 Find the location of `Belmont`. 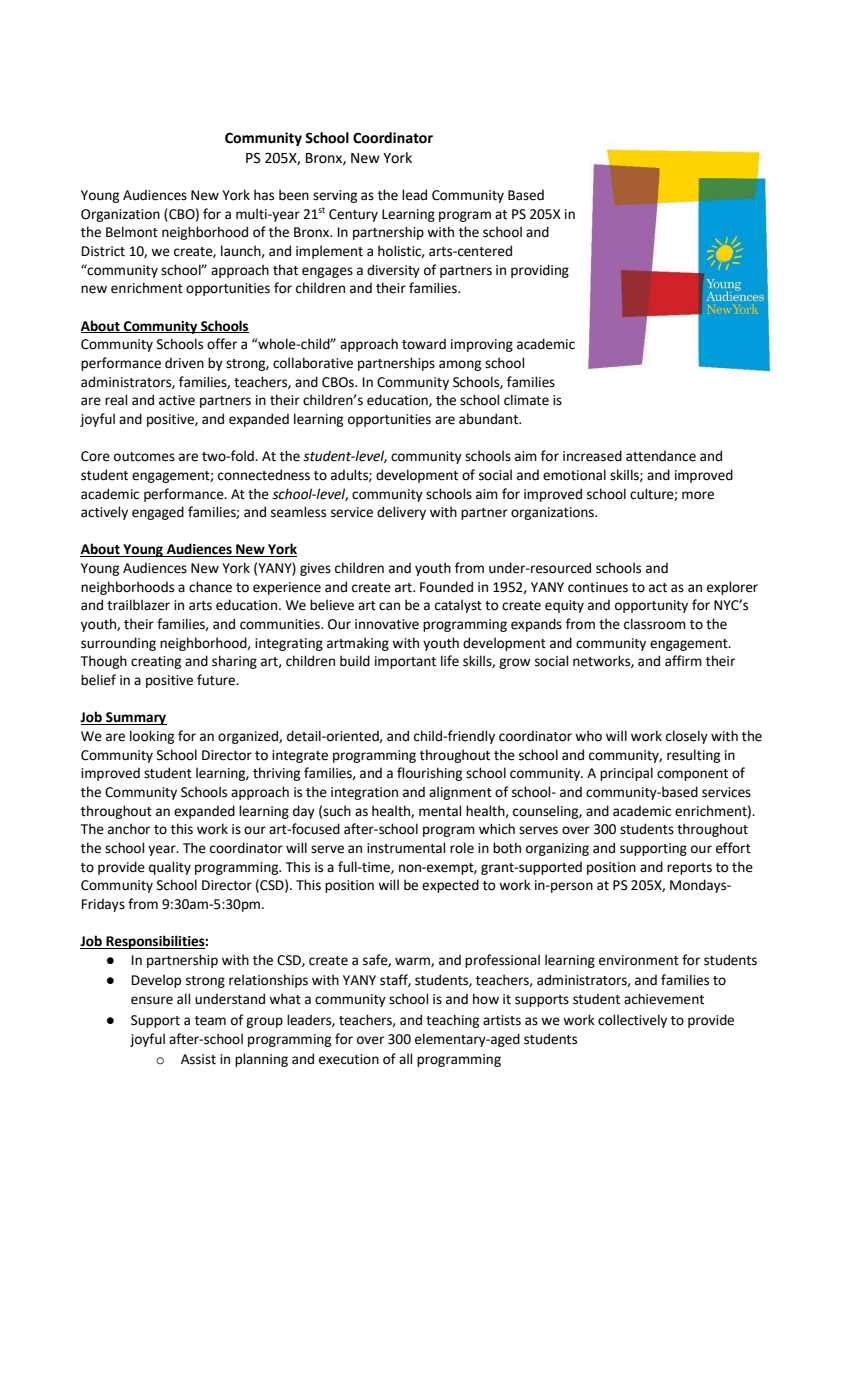

Belmont is located at coordinates (132, 232).
